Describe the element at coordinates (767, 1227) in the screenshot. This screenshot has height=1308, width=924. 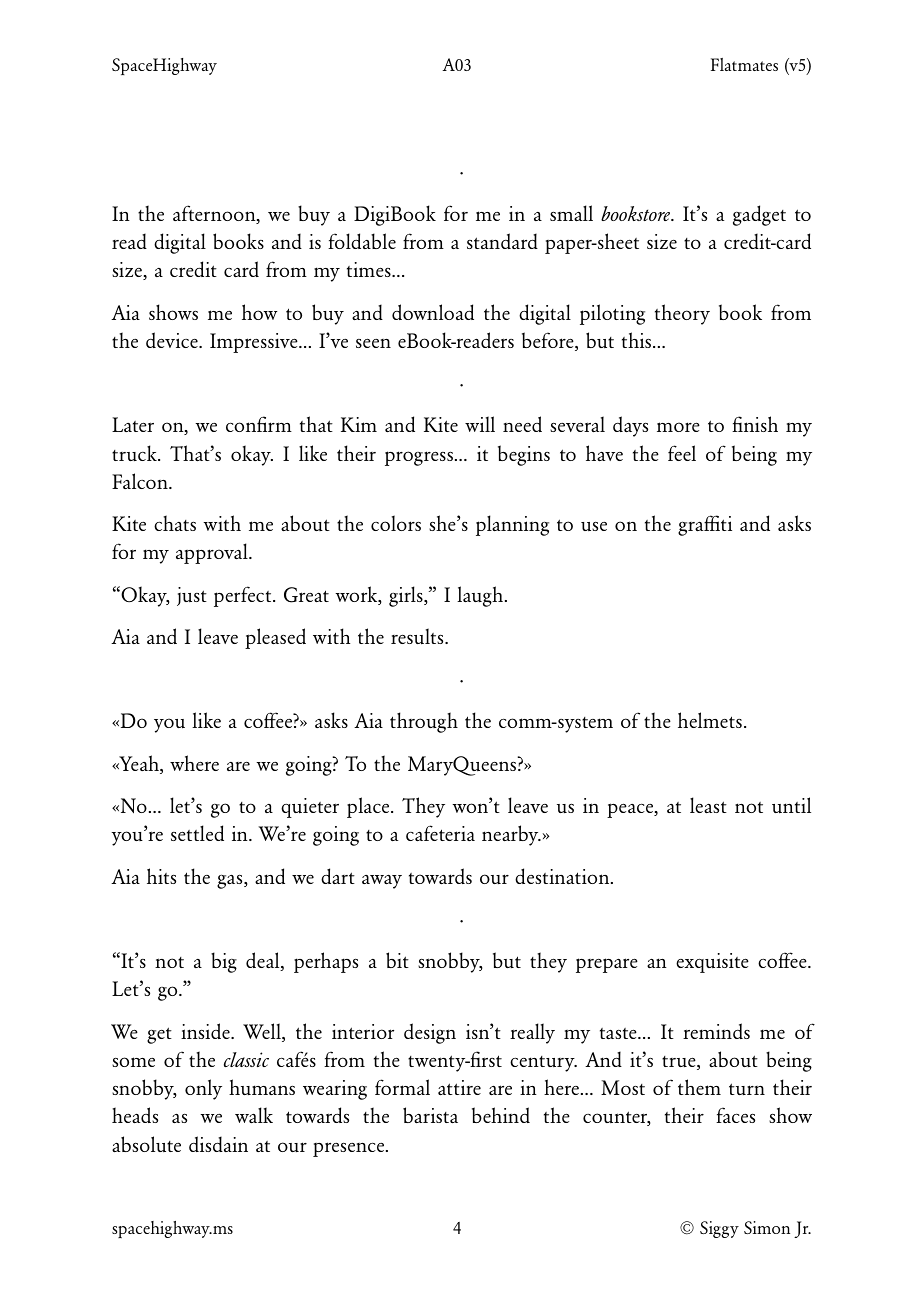
I see `Simon` at that location.
